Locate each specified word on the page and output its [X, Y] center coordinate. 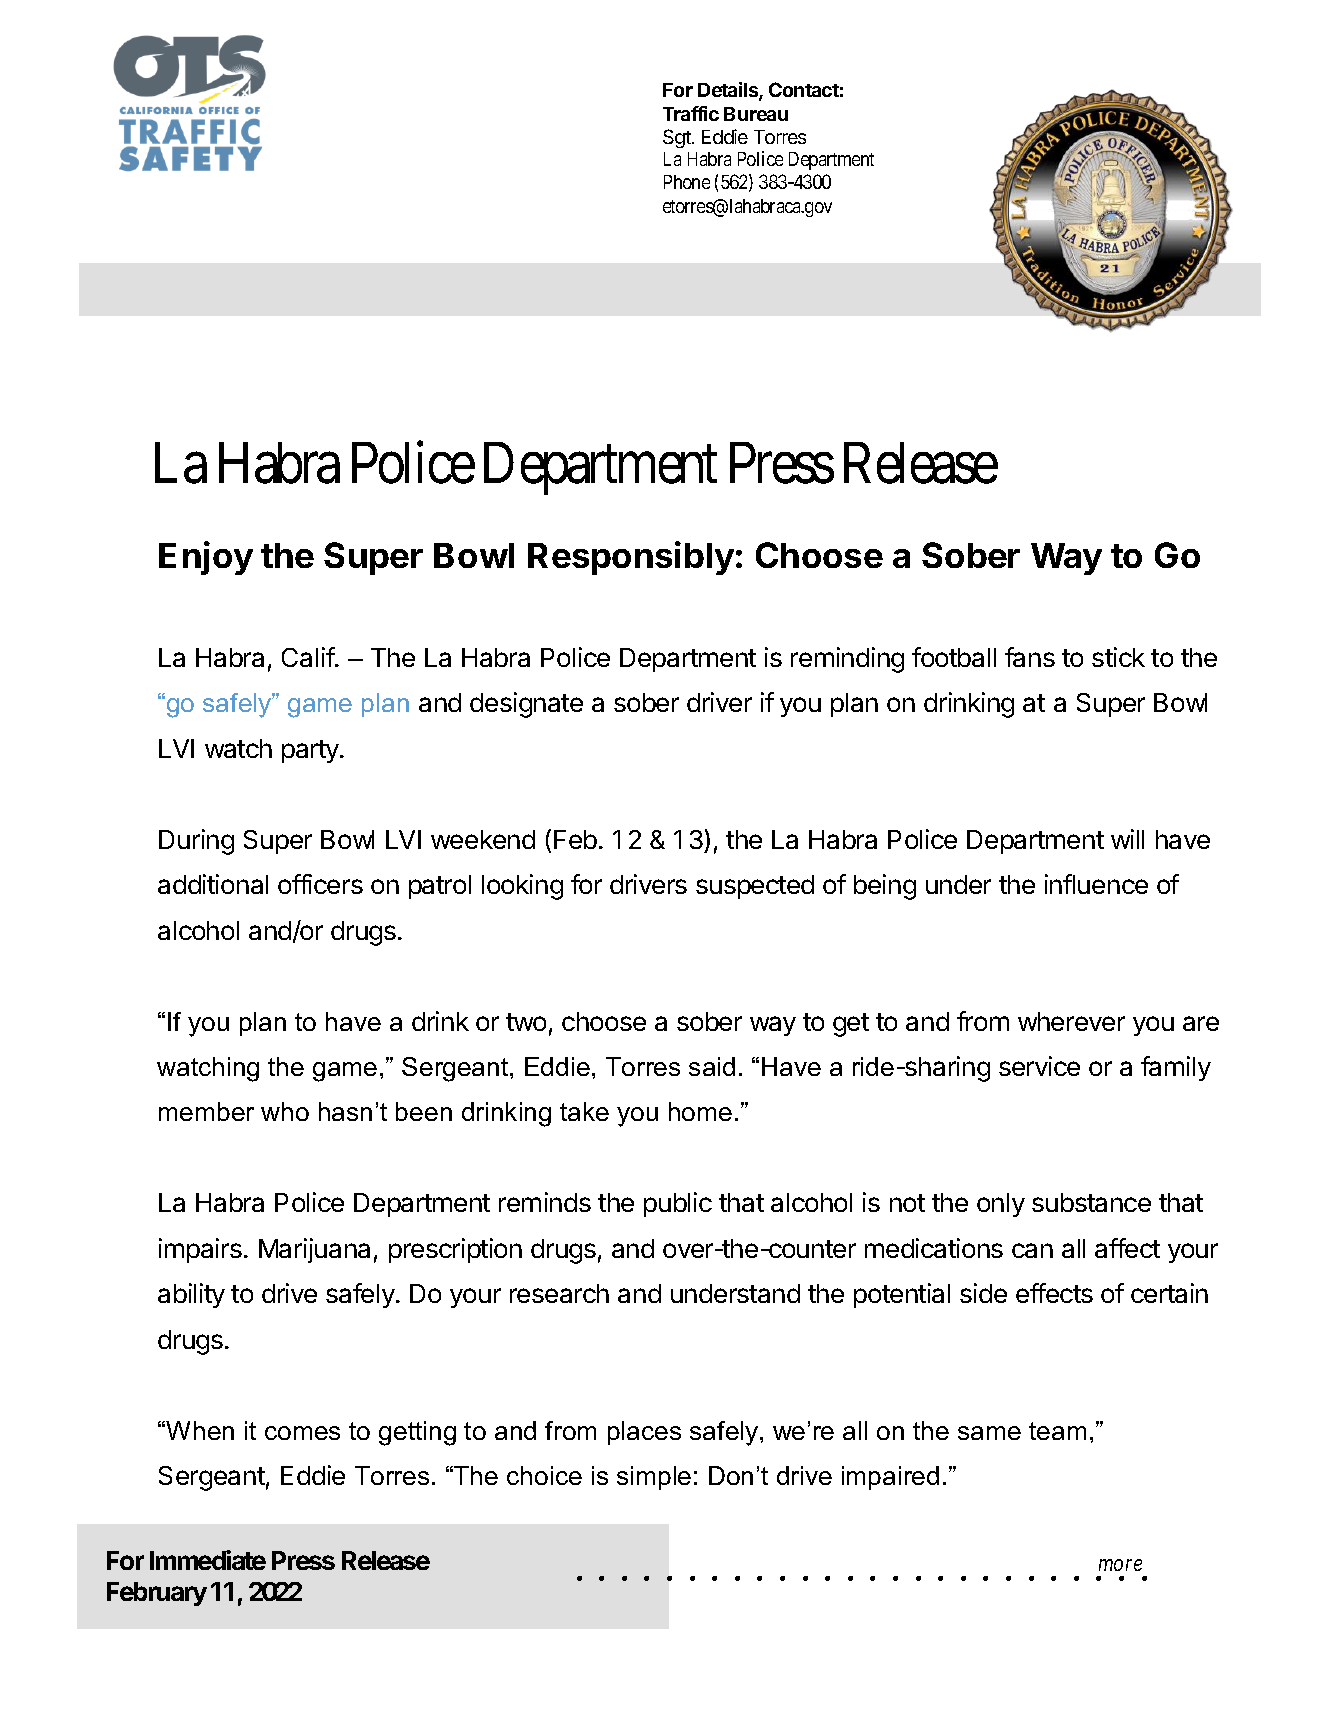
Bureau [756, 114]
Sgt [678, 138]
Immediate [208, 1560]
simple [654, 1478]
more [1120, 1565]
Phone [687, 182]
